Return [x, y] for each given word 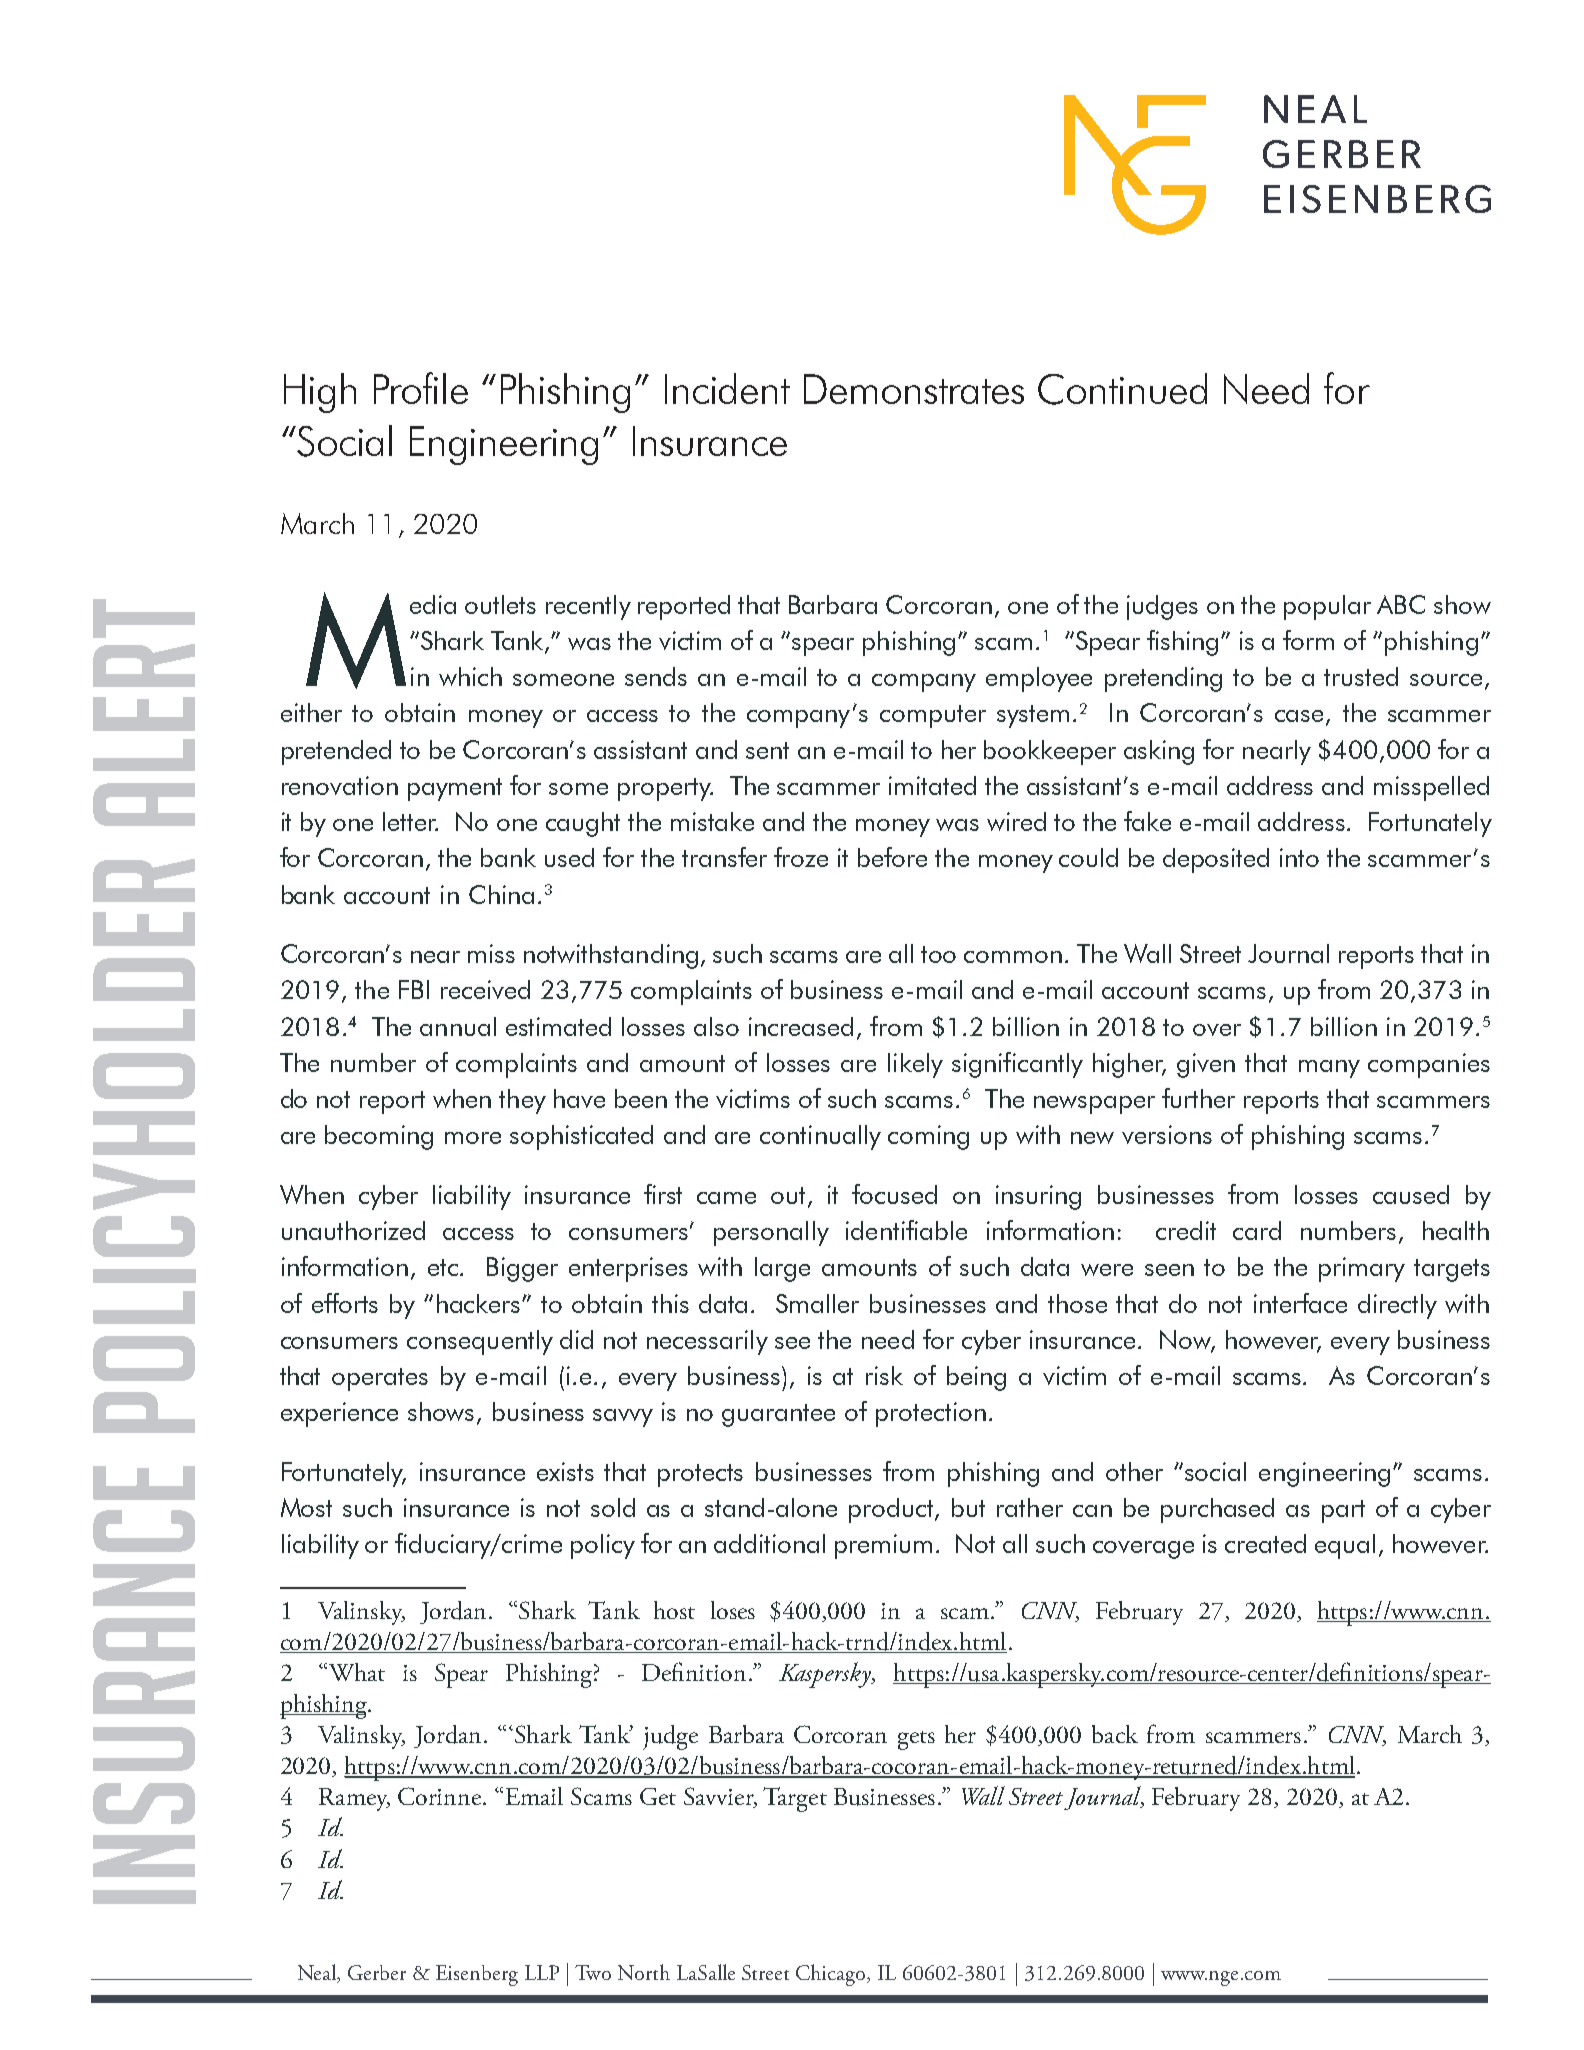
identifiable [906, 1230]
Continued [1122, 389]
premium [883, 1546]
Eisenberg [477, 1975]
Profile [421, 388]
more [473, 1138]
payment [455, 789]
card [1257, 1230]
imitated [932, 785]
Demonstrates [914, 389]
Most [306, 1507]
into [1299, 857]
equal [1345, 1546]
